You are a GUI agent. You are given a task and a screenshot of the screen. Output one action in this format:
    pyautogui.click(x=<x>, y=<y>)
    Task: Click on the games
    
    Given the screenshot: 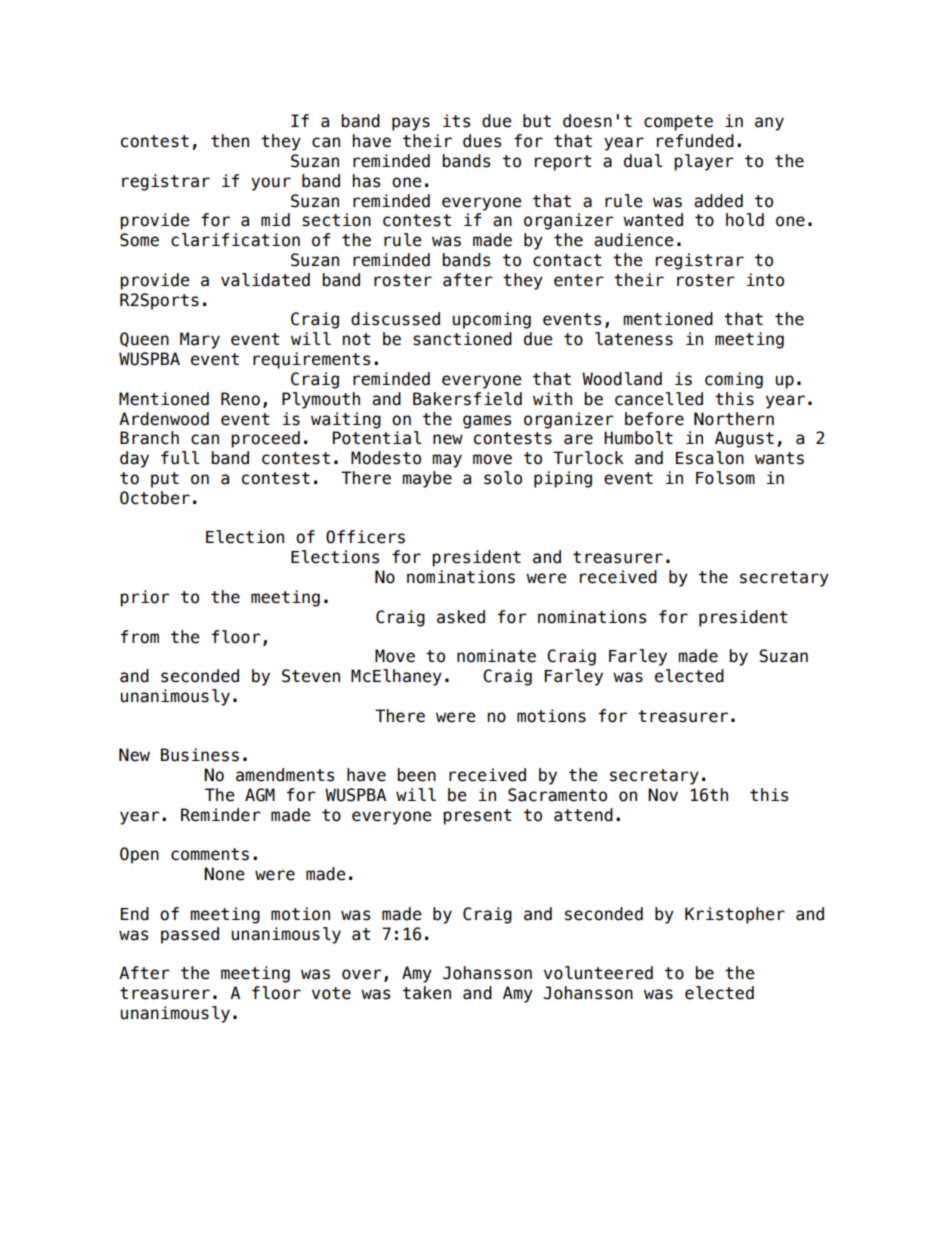 What is the action you would take?
    pyautogui.click(x=487, y=422)
